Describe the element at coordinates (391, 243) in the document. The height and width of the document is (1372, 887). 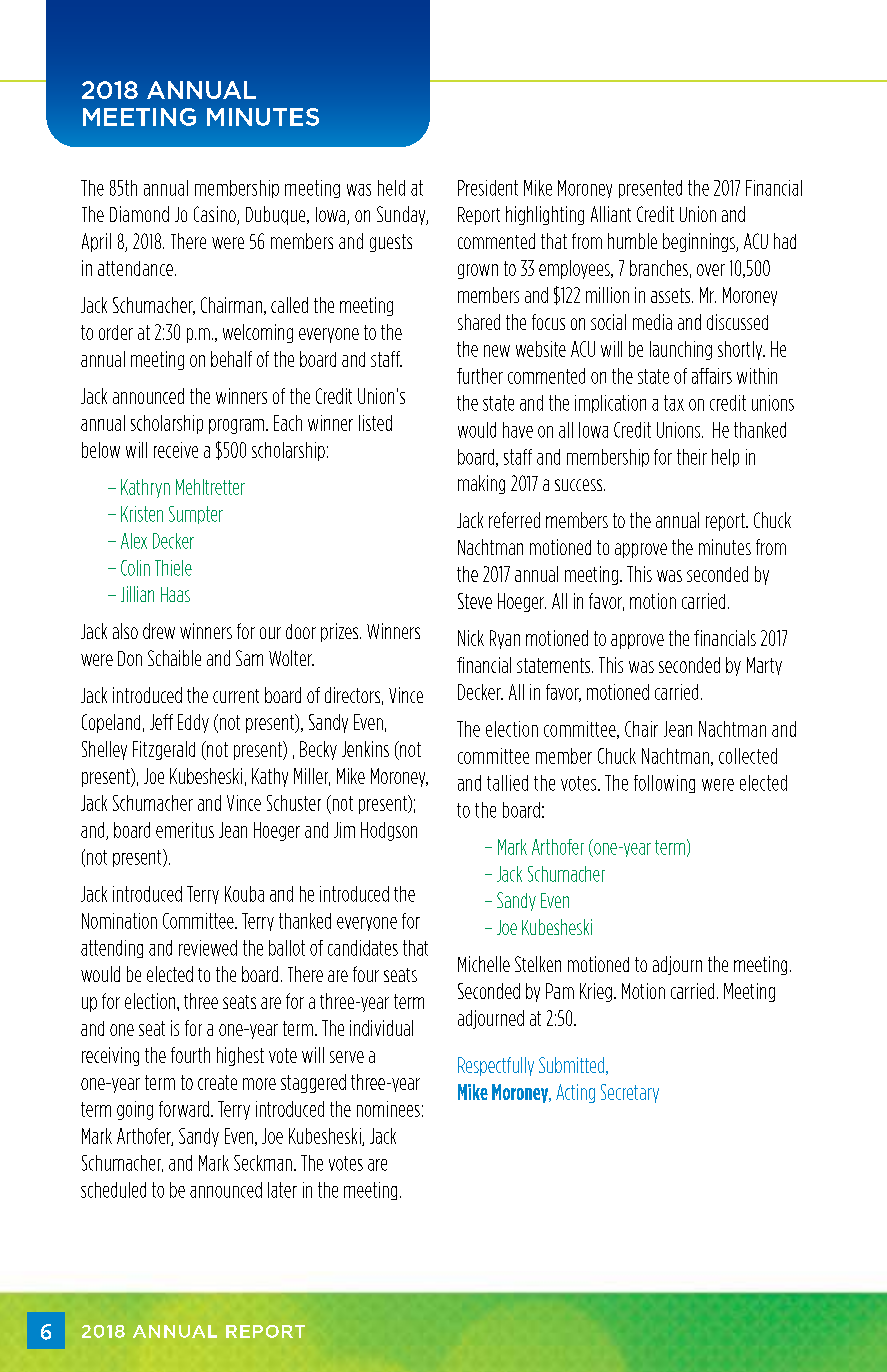
I see `guests` at that location.
